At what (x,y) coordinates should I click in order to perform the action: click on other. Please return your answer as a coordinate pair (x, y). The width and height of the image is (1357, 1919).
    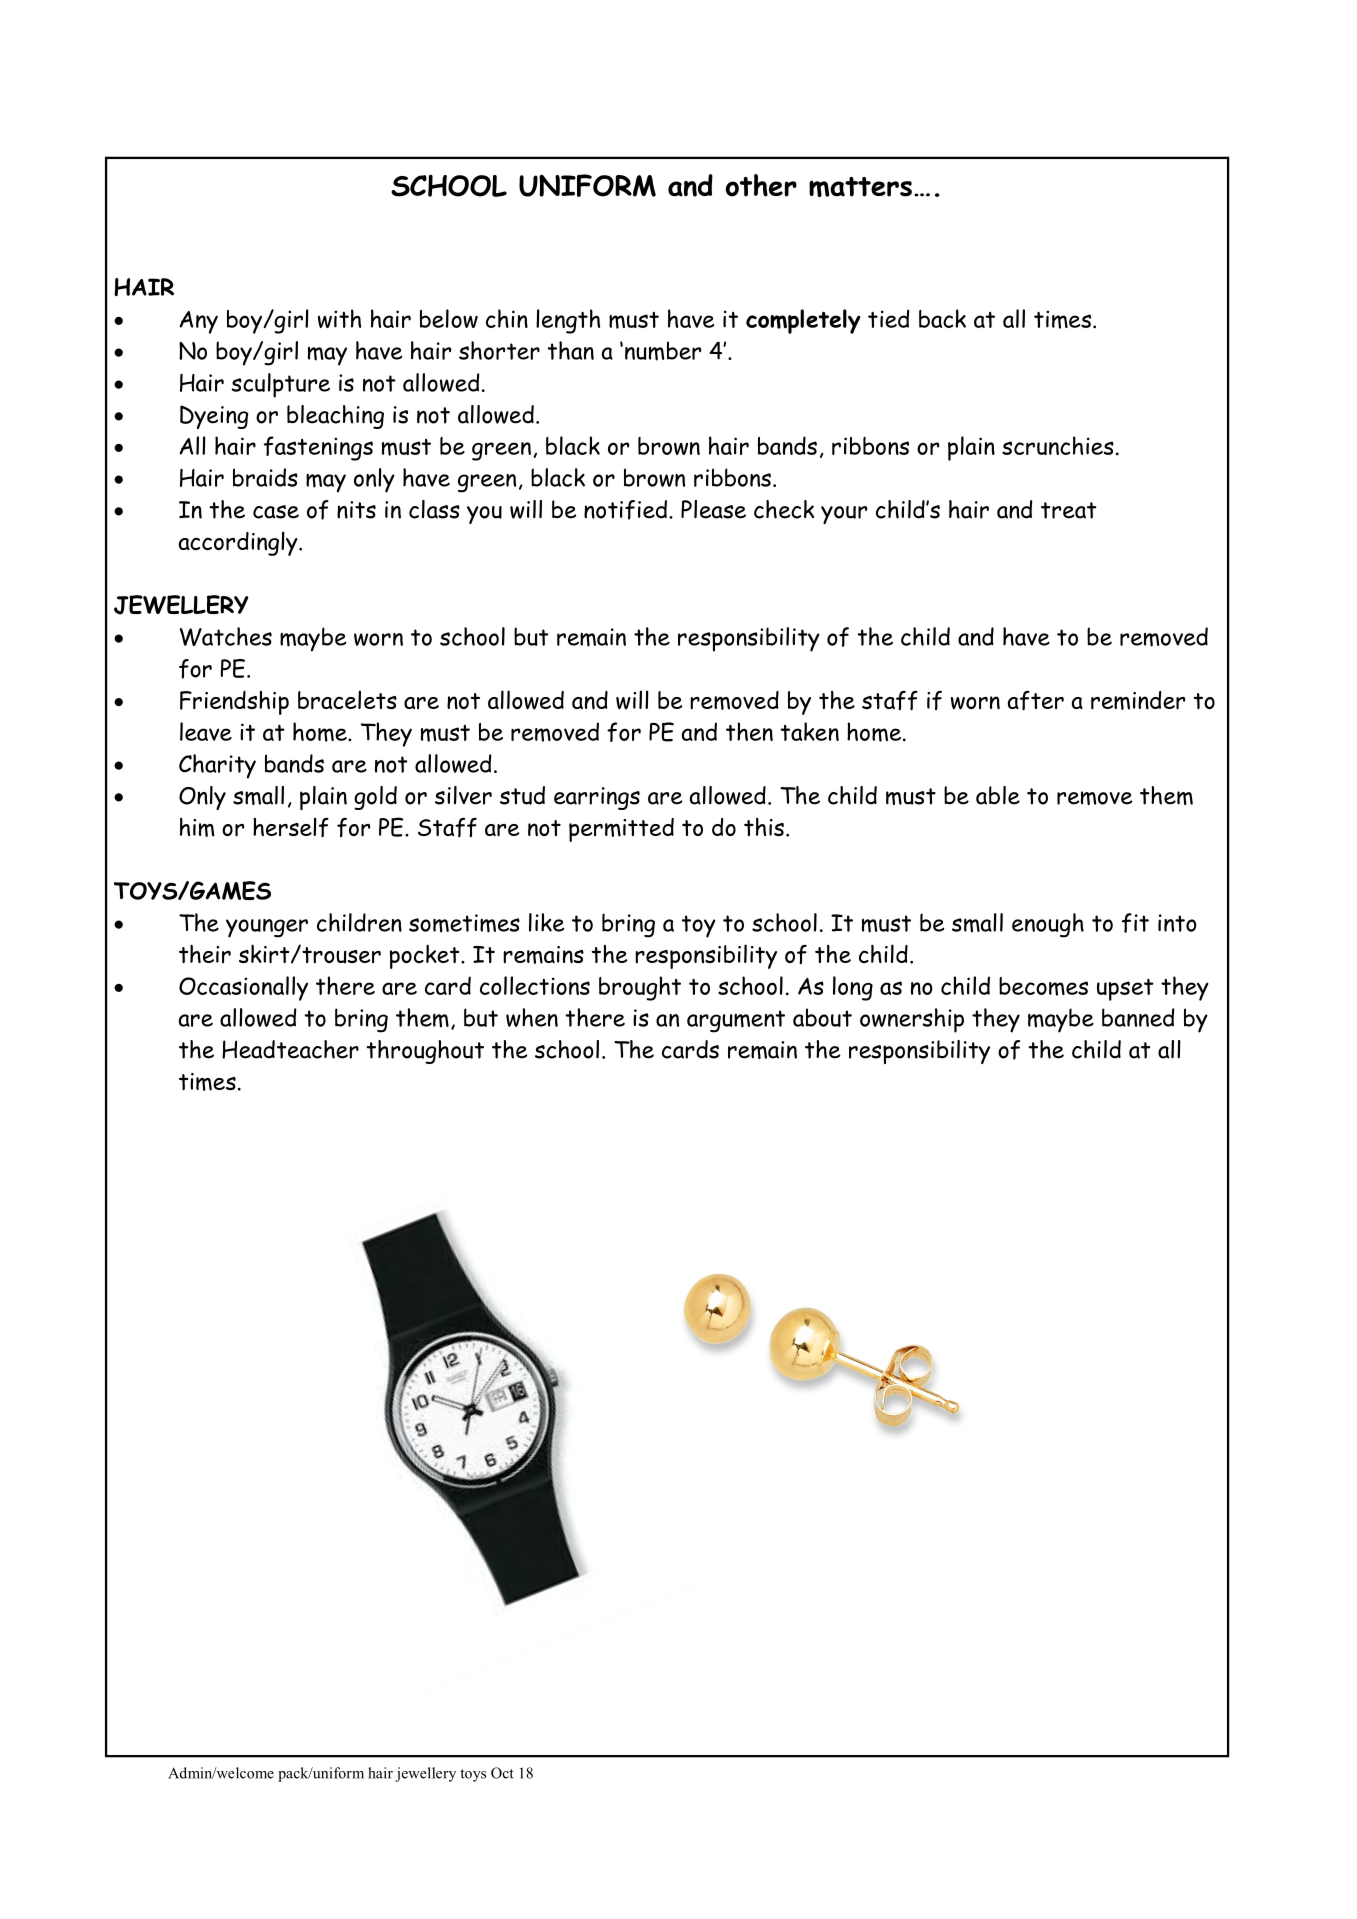
    Looking at the image, I should click on (761, 185).
